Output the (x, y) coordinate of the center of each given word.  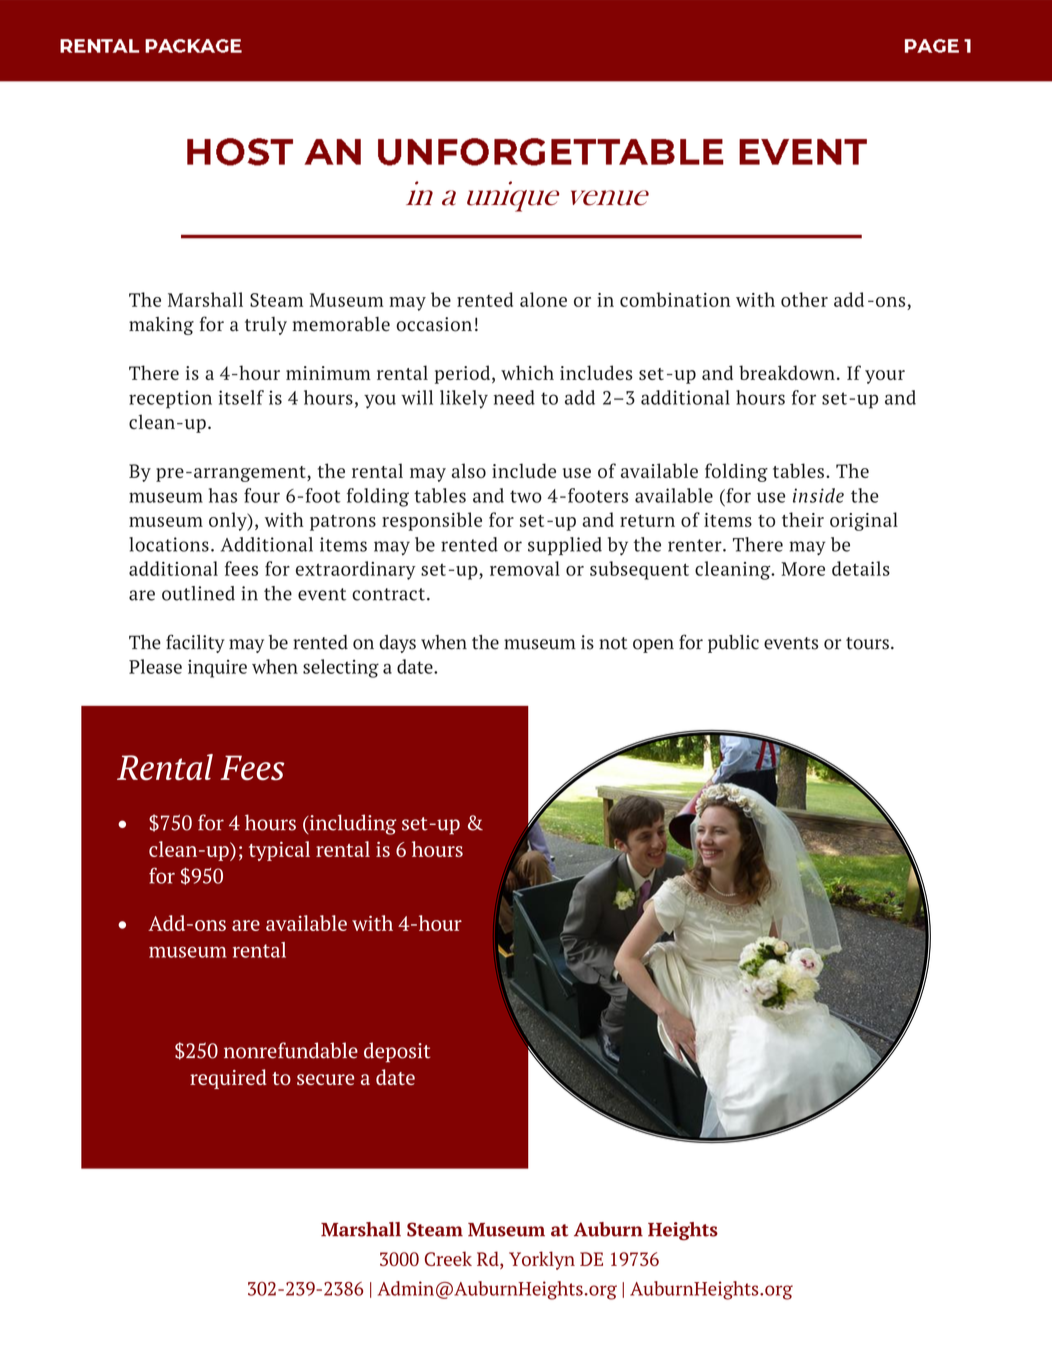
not (613, 643)
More (803, 569)
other (804, 299)
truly (266, 326)
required (228, 1079)
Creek (448, 1258)
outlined (198, 593)
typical (279, 851)
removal (525, 568)
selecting (341, 668)
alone (543, 299)
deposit (397, 1052)
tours (867, 643)
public (733, 644)
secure (325, 1079)
